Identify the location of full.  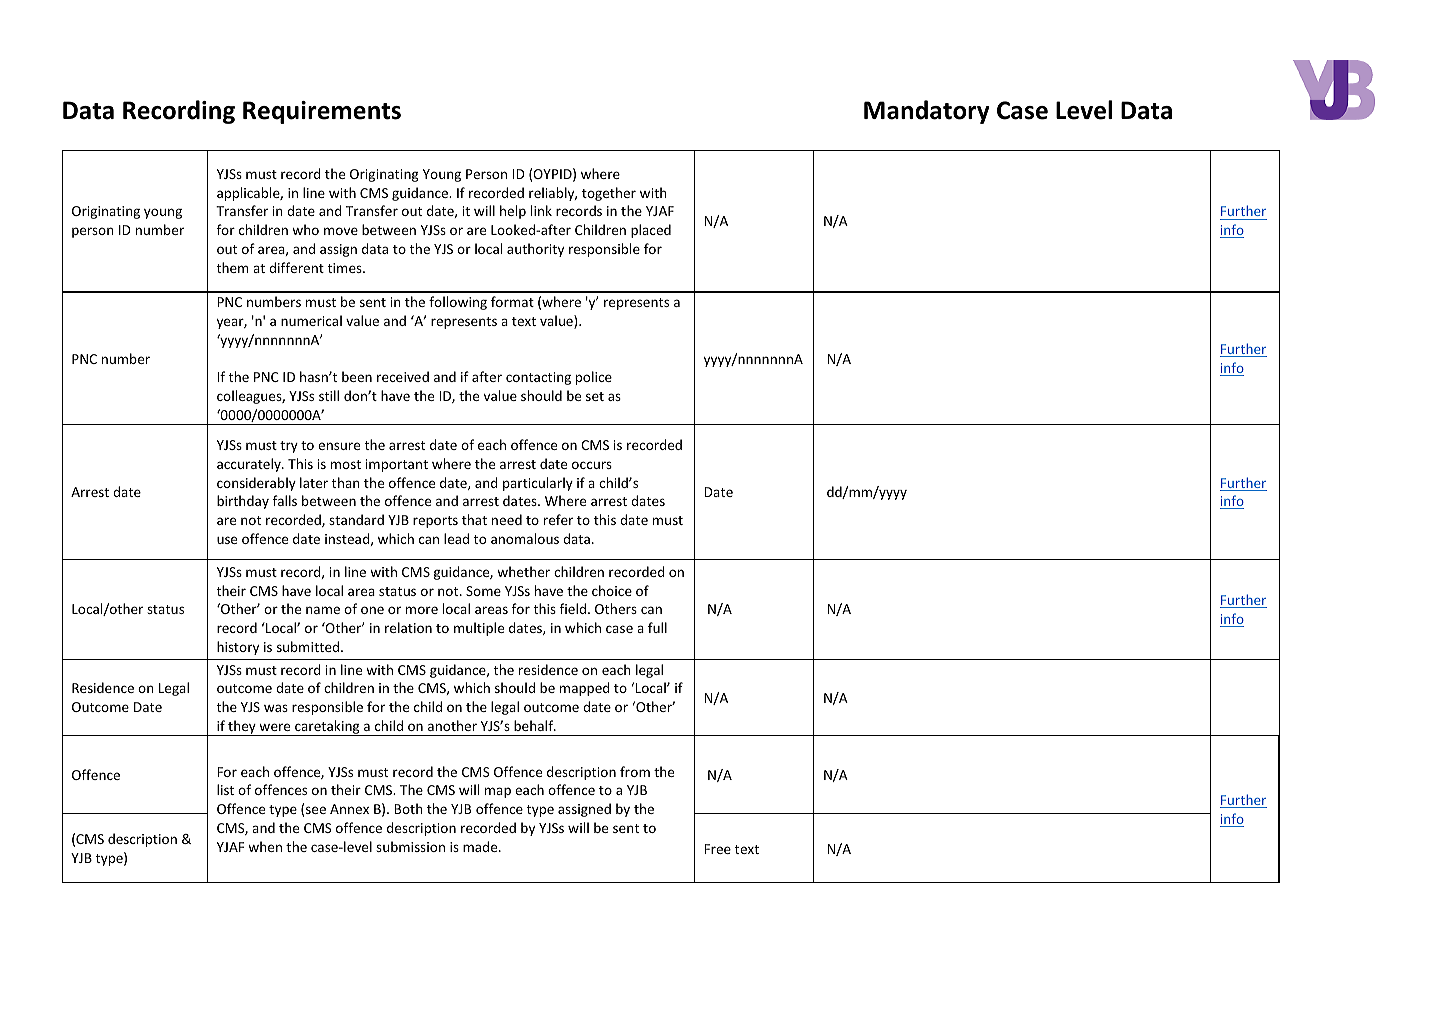
(657, 627).
